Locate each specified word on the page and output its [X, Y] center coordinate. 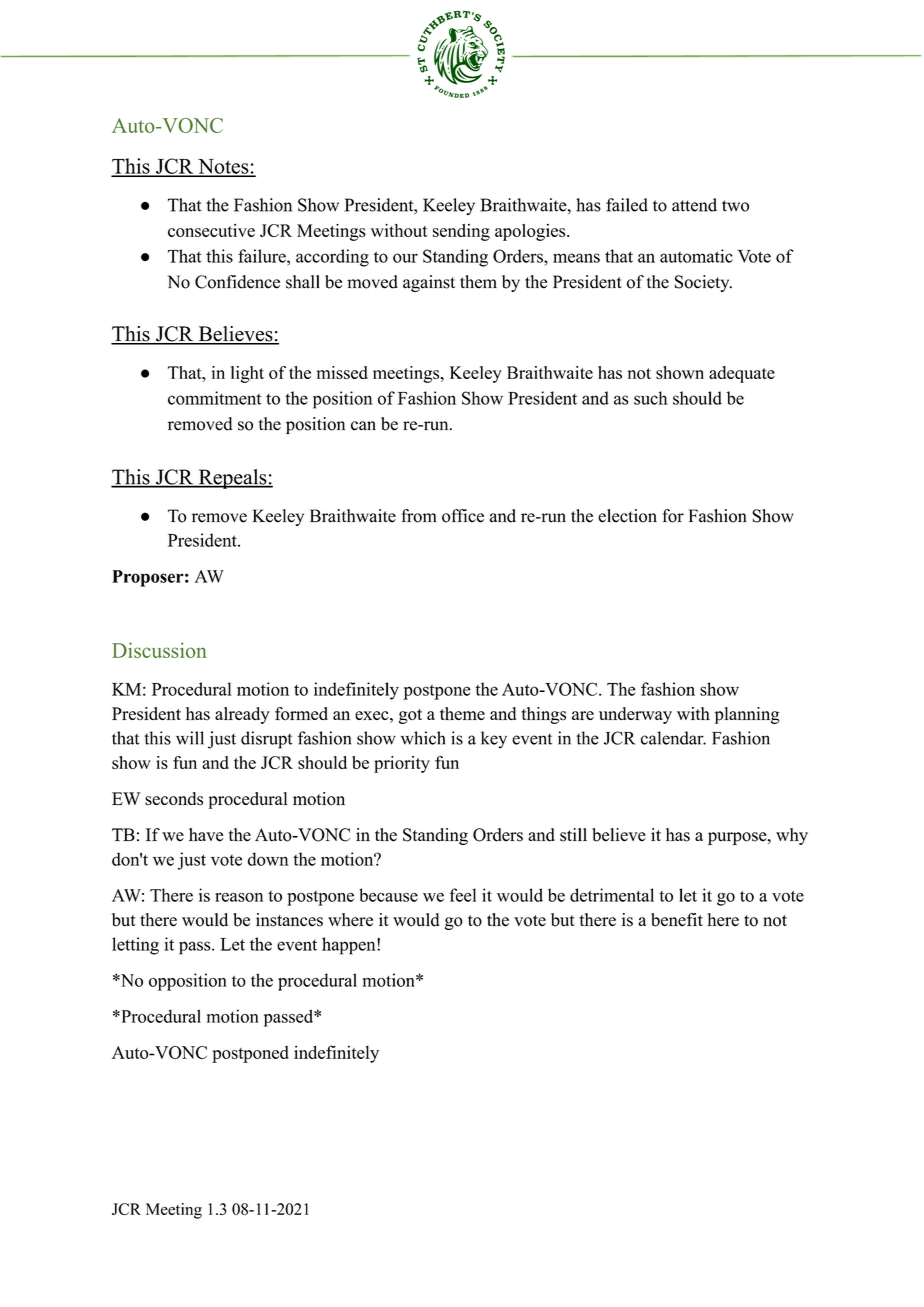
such [651, 398]
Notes [223, 167]
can [363, 426]
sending [461, 232]
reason [239, 897]
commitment [214, 398]
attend [694, 205]
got [410, 716]
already [242, 715]
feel [463, 895]
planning [747, 715]
